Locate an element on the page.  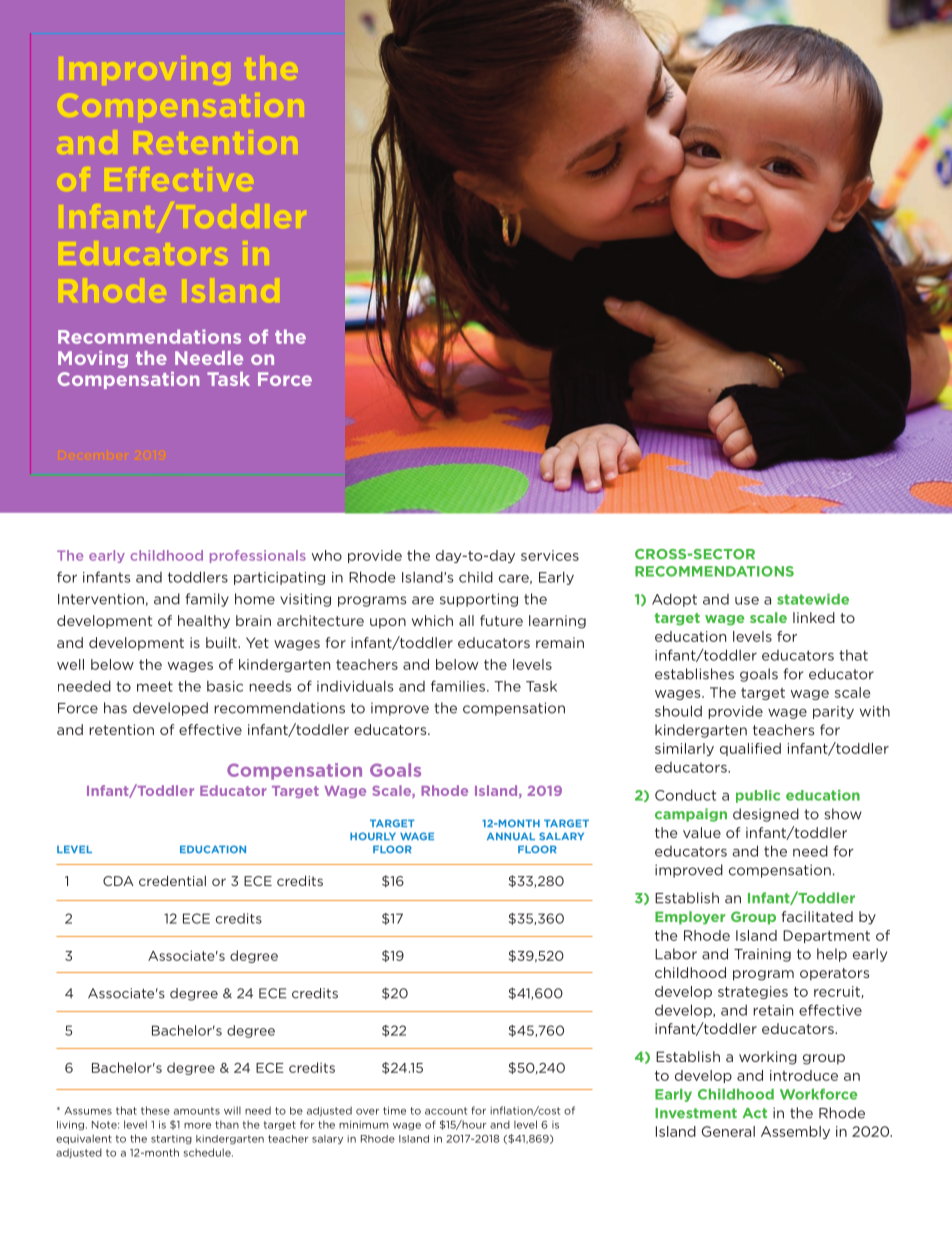
Act is located at coordinates (754, 1113).
